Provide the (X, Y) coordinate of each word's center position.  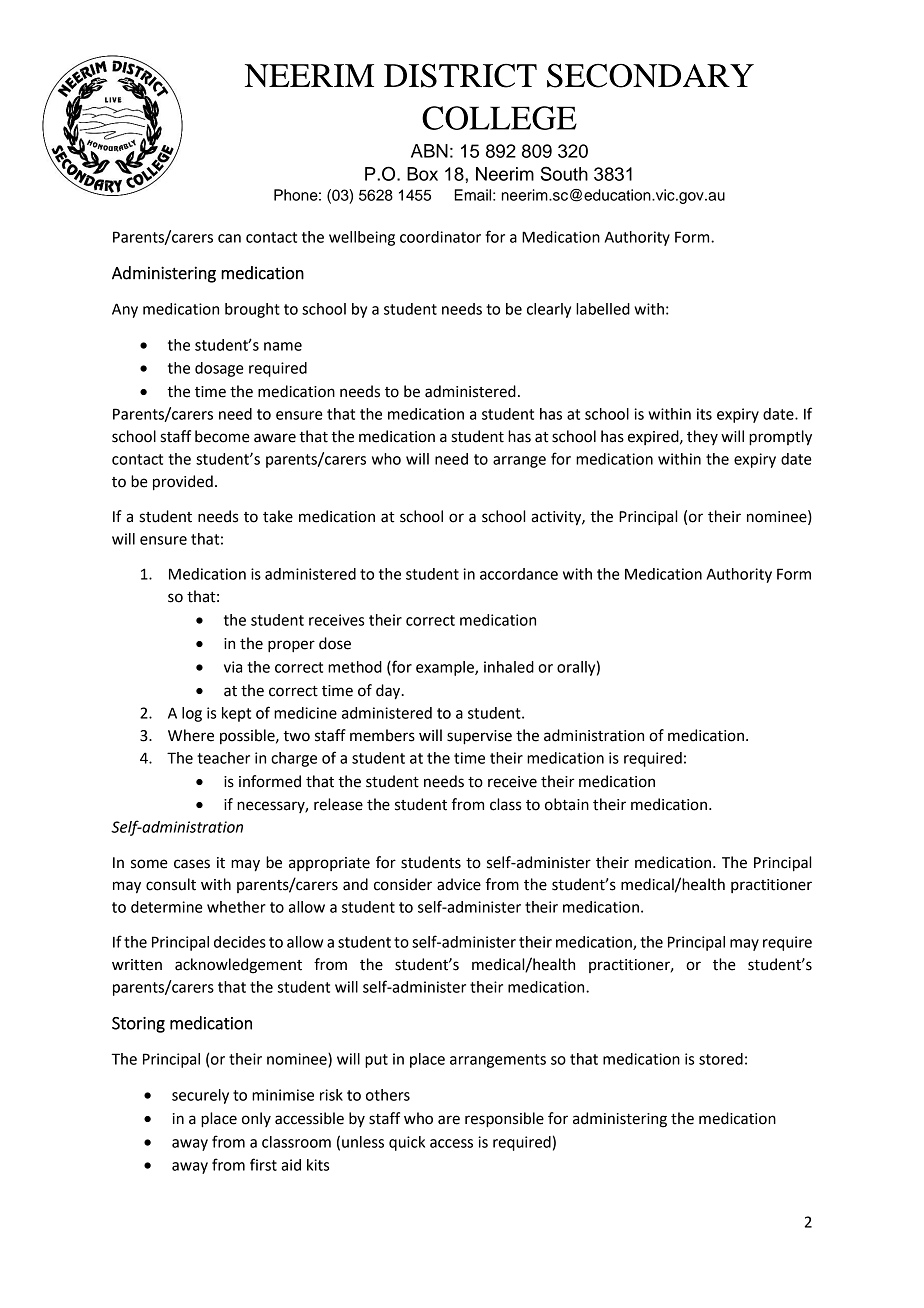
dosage (219, 369)
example (446, 668)
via (233, 667)
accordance (519, 574)
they (702, 437)
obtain (567, 804)
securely (200, 1096)
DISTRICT (460, 76)
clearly (549, 310)
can (229, 238)
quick (407, 1143)
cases (192, 864)
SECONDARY (650, 76)
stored (721, 1059)
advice (459, 884)
